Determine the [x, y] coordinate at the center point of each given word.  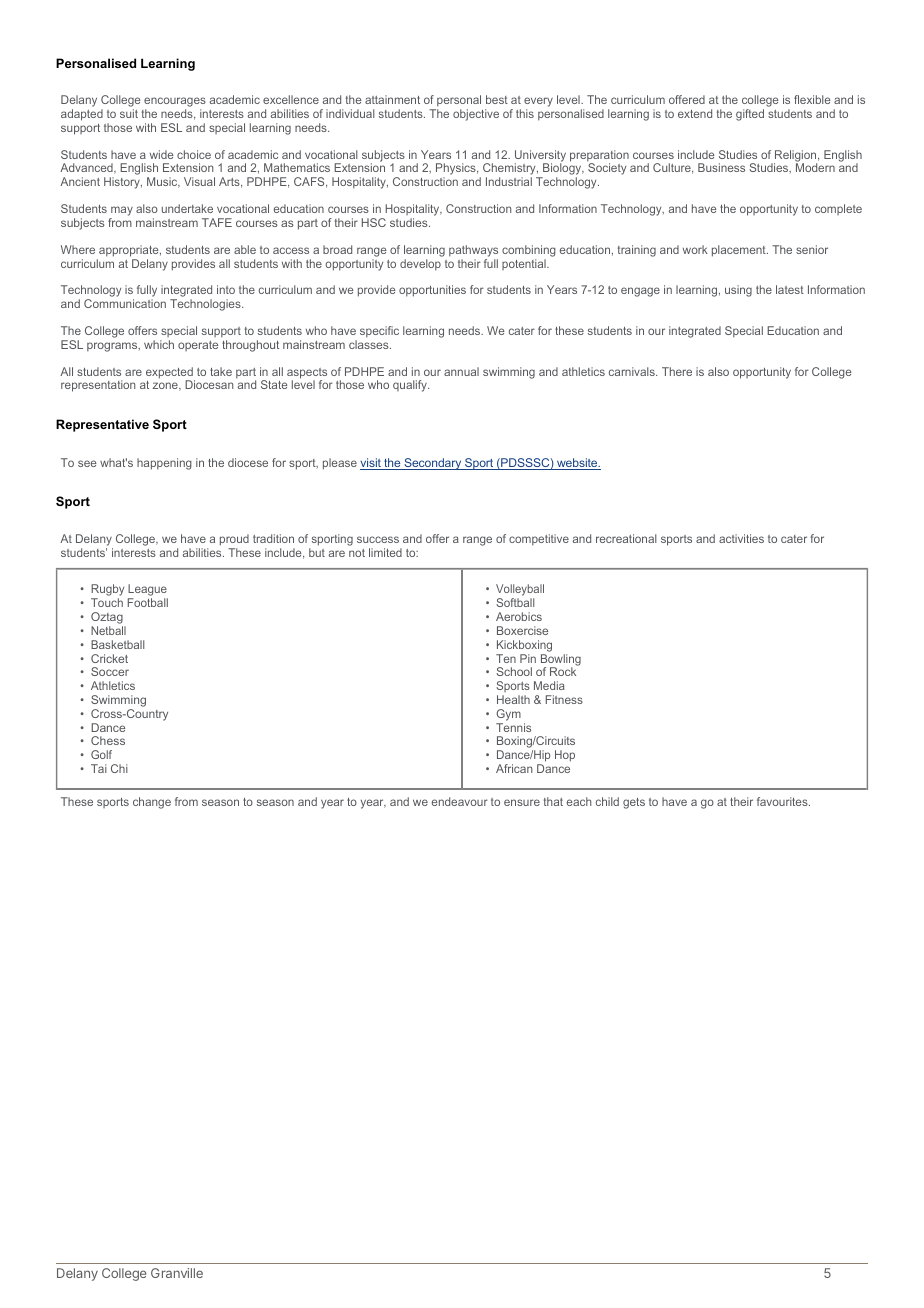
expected [170, 374]
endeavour [460, 801]
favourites [783, 801]
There [677, 371]
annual [461, 371]
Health [513, 699]
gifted [750, 115]
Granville [177, 1273]
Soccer [110, 671]
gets [634, 803]
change [152, 803]
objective [476, 115]
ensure [522, 802]
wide [162, 154]
